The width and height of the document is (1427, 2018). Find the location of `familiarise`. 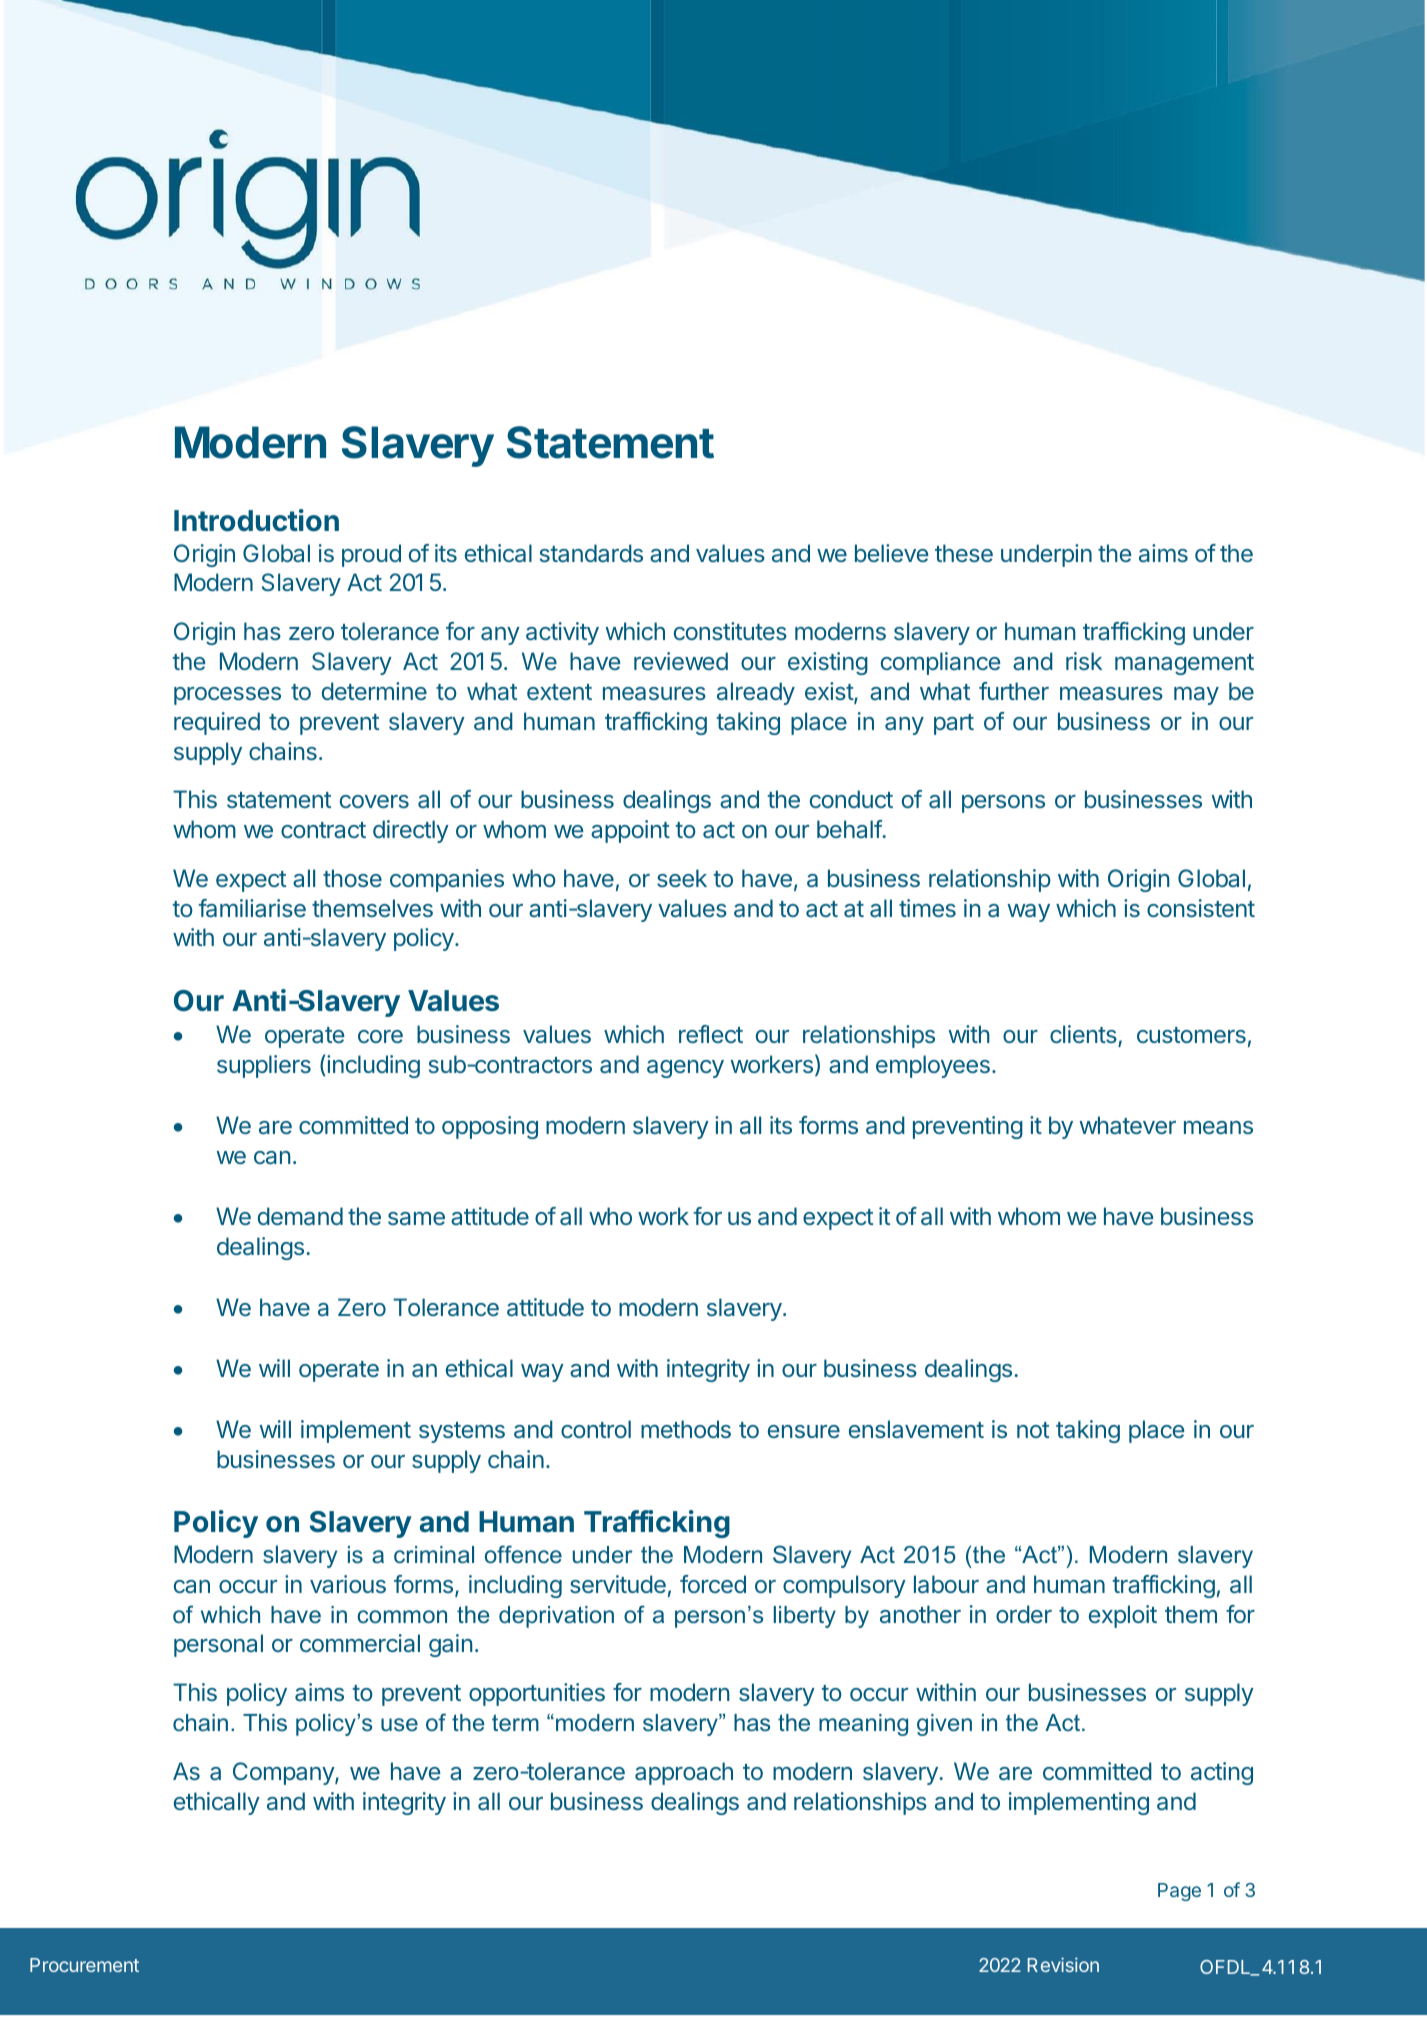

familiarise is located at coordinates (252, 908).
